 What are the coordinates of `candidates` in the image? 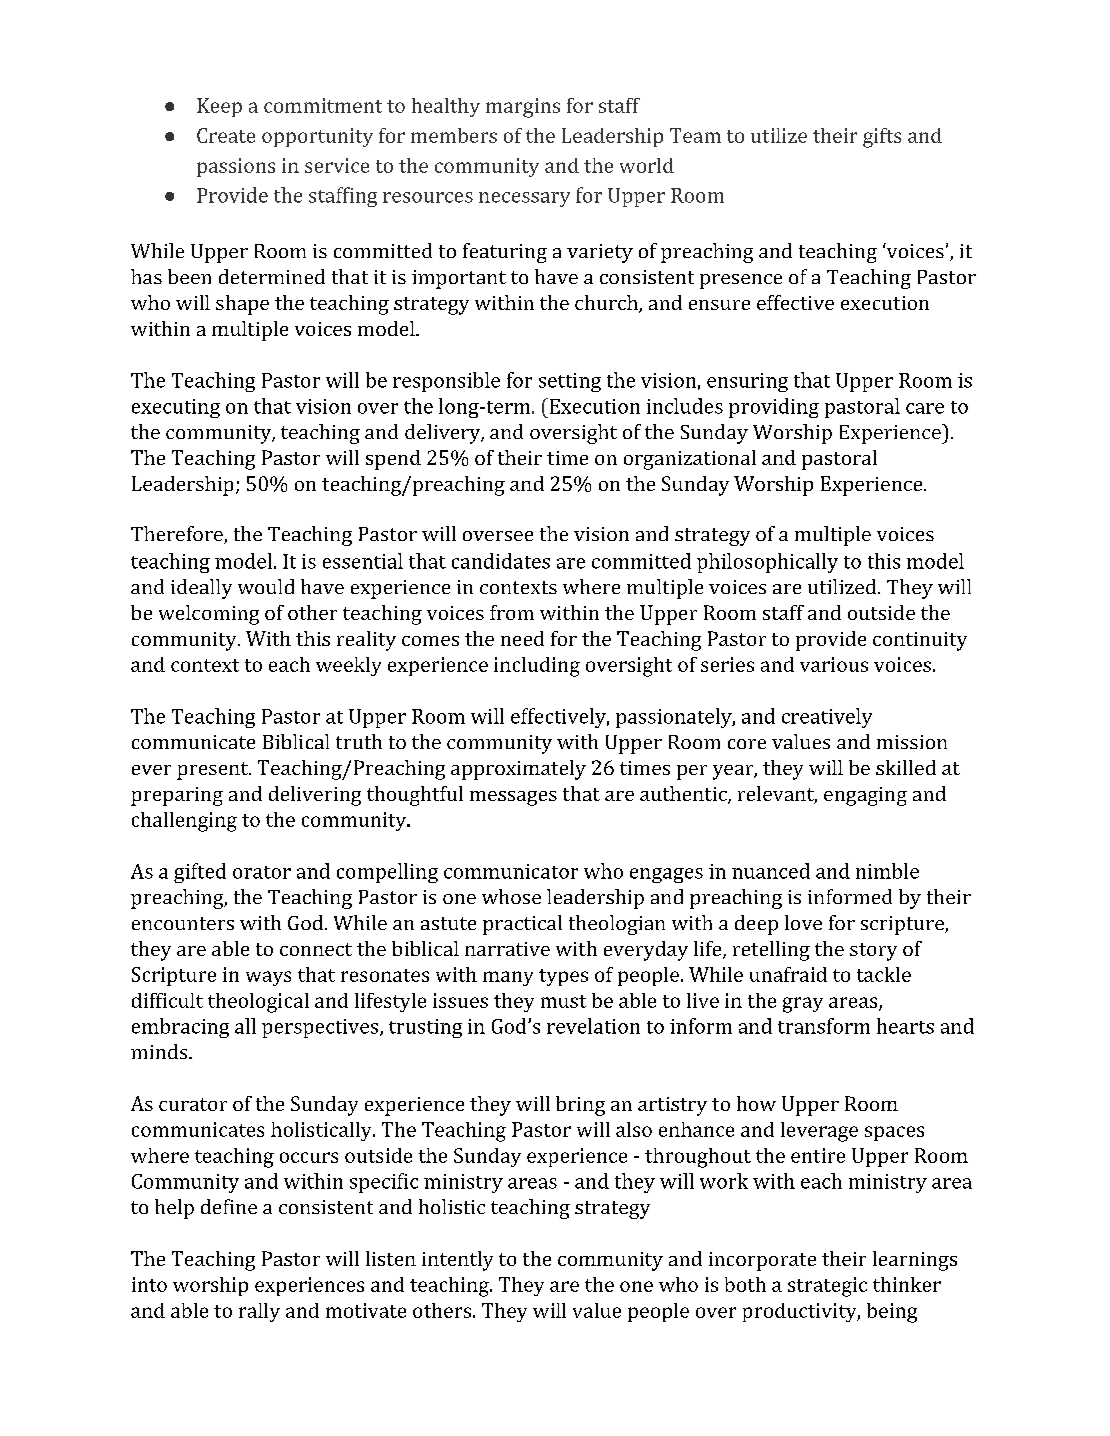 It's located at (501, 561).
